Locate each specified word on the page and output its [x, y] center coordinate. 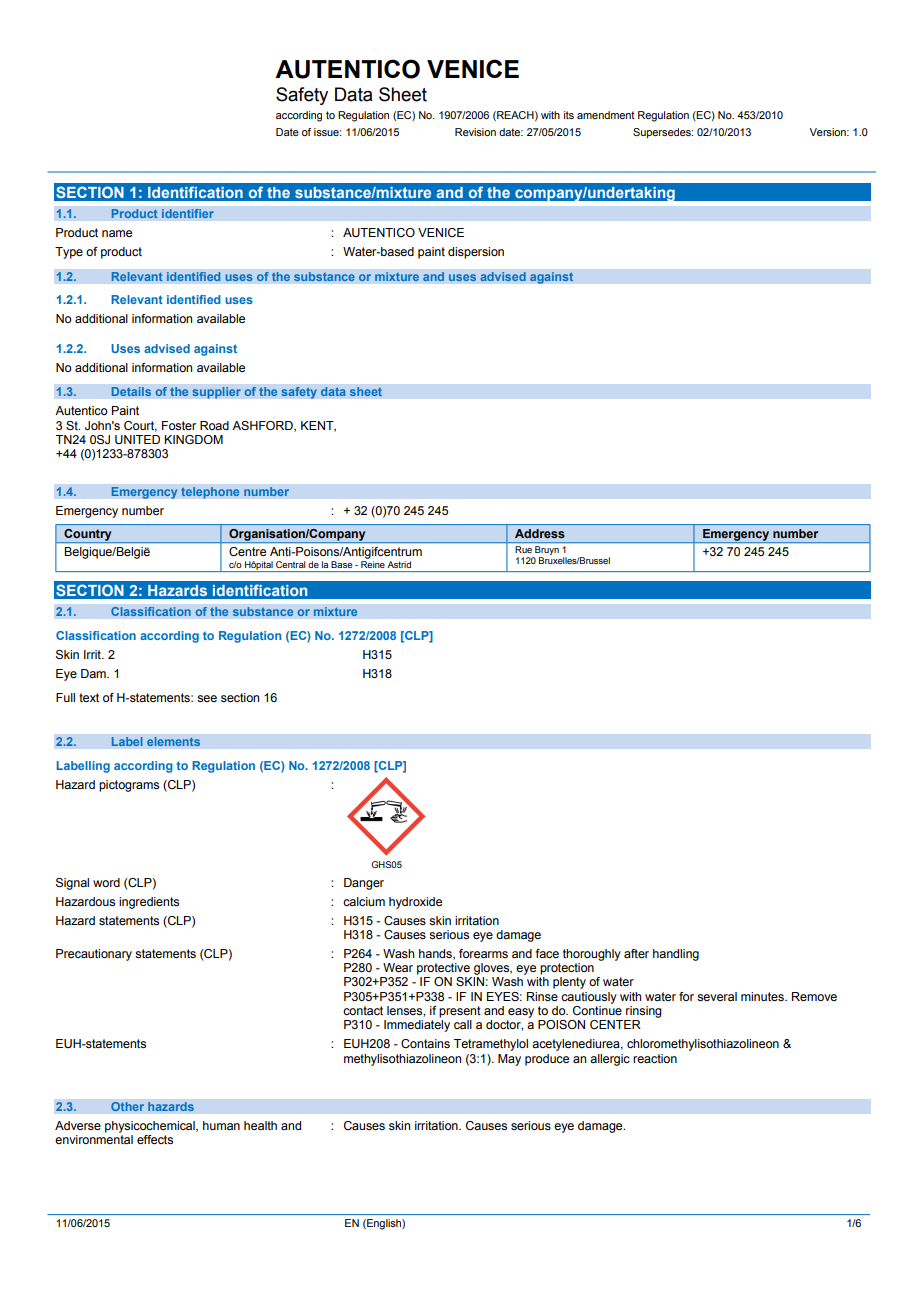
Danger [364, 884]
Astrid [399, 564]
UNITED [137, 439]
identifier [187, 214]
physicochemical [151, 1127]
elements [173, 742]
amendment [606, 115]
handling [676, 955]
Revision [475, 132]
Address [540, 533]
